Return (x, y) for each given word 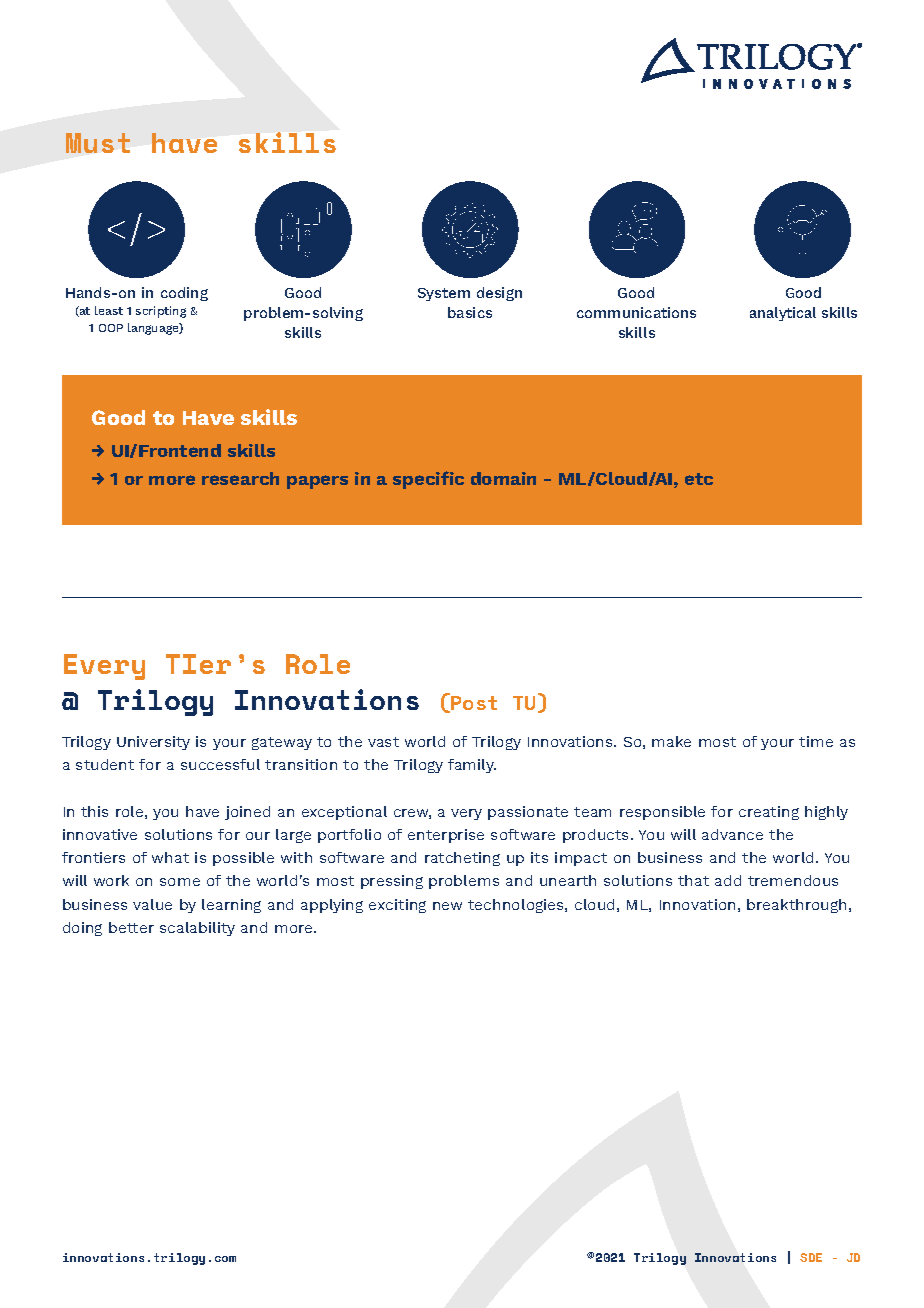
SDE (811, 1257)
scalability (197, 929)
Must (98, 143)
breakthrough (796, 906)
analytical (783, 314)
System (444, 294)
